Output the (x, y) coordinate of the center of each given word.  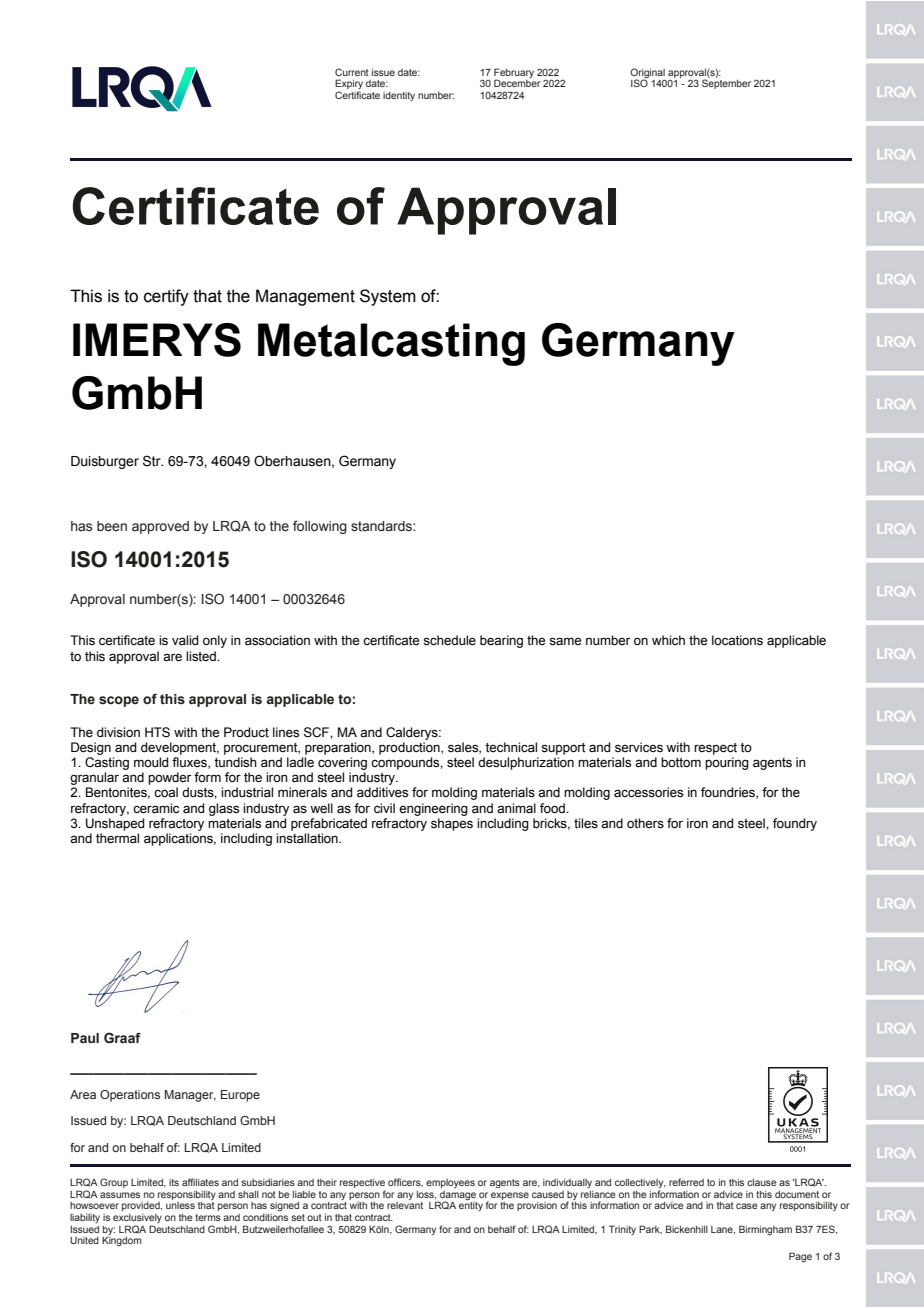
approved (160, 527)
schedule (449, 640)
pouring (727, 763)
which (668, 640)
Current (352, 72)
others (645, 823)
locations (737, 640)
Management (305, 297)
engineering (433, 809)
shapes (452, 824)
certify (166, 297)
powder (170, 778)
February (514, 74)
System (388, 297)
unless (180, 1205)
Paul (85, 1038)
